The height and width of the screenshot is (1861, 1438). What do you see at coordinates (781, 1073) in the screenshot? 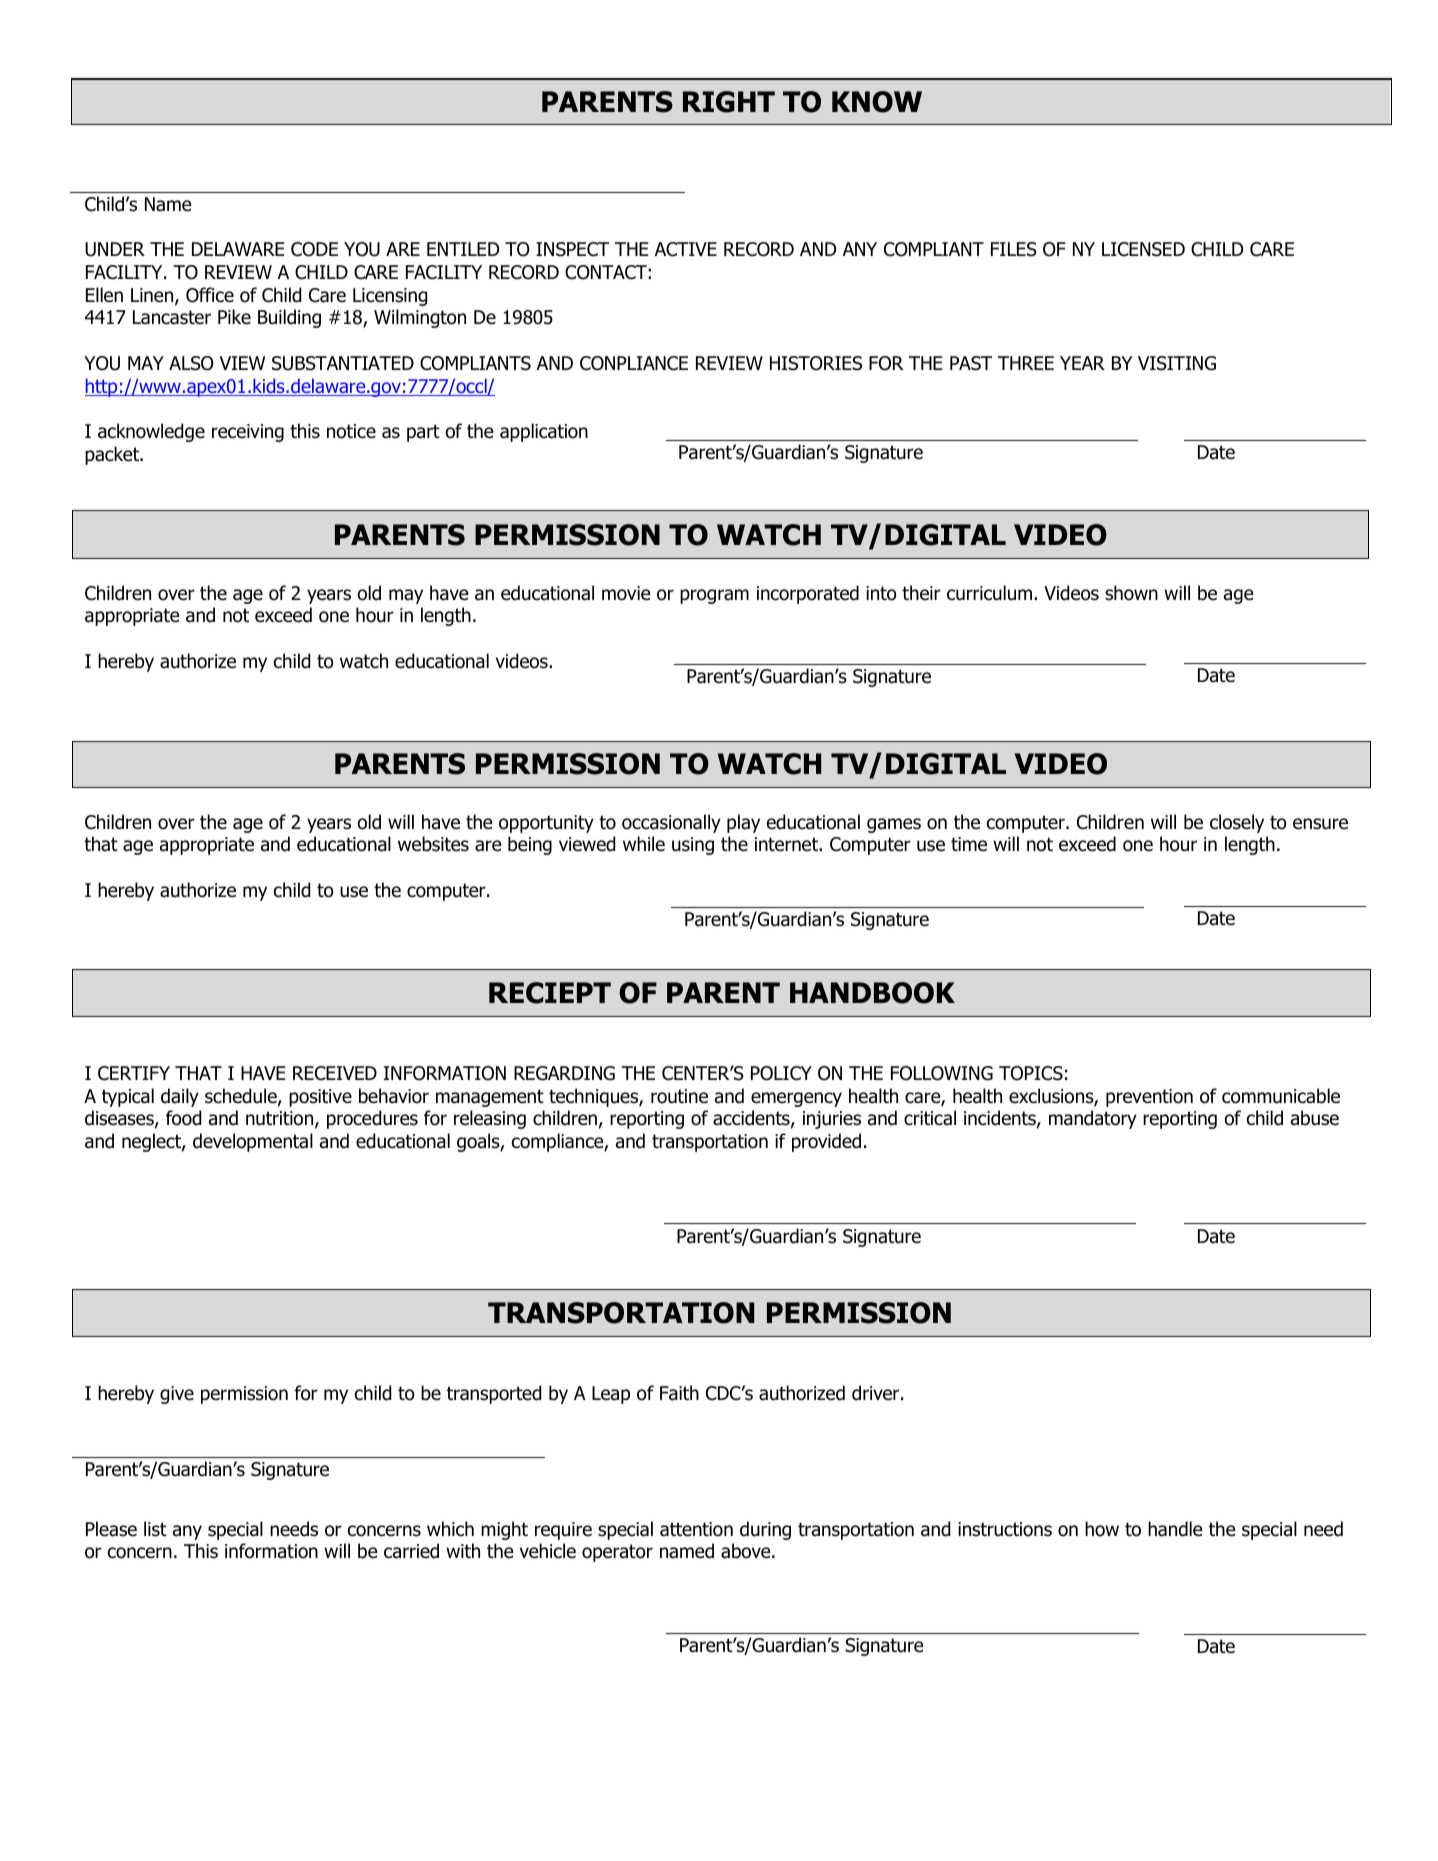
I see `POLICY` at bounding box center [781, 1073].
